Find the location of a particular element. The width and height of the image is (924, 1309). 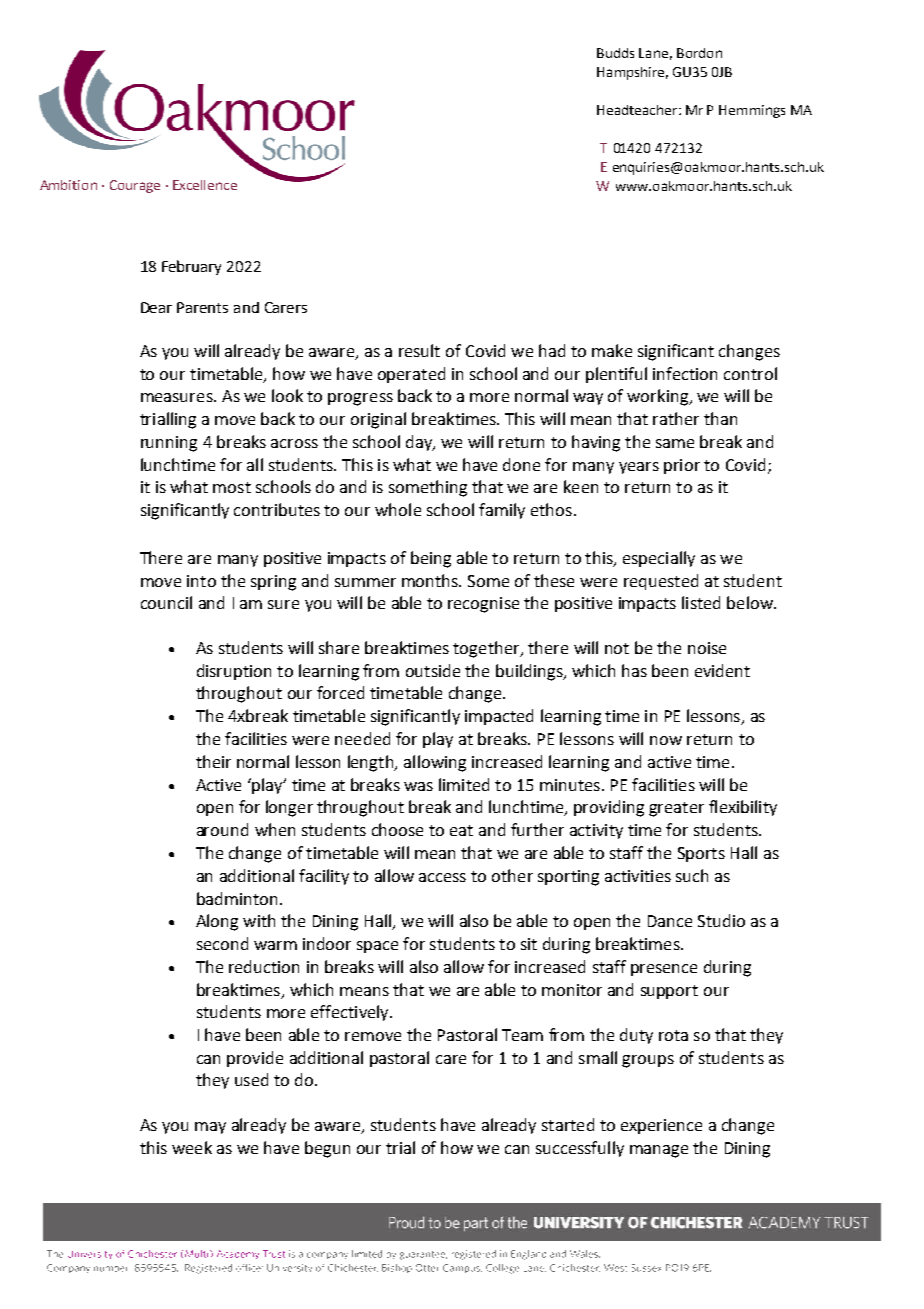

Along is located at coordinates (217, 922).
